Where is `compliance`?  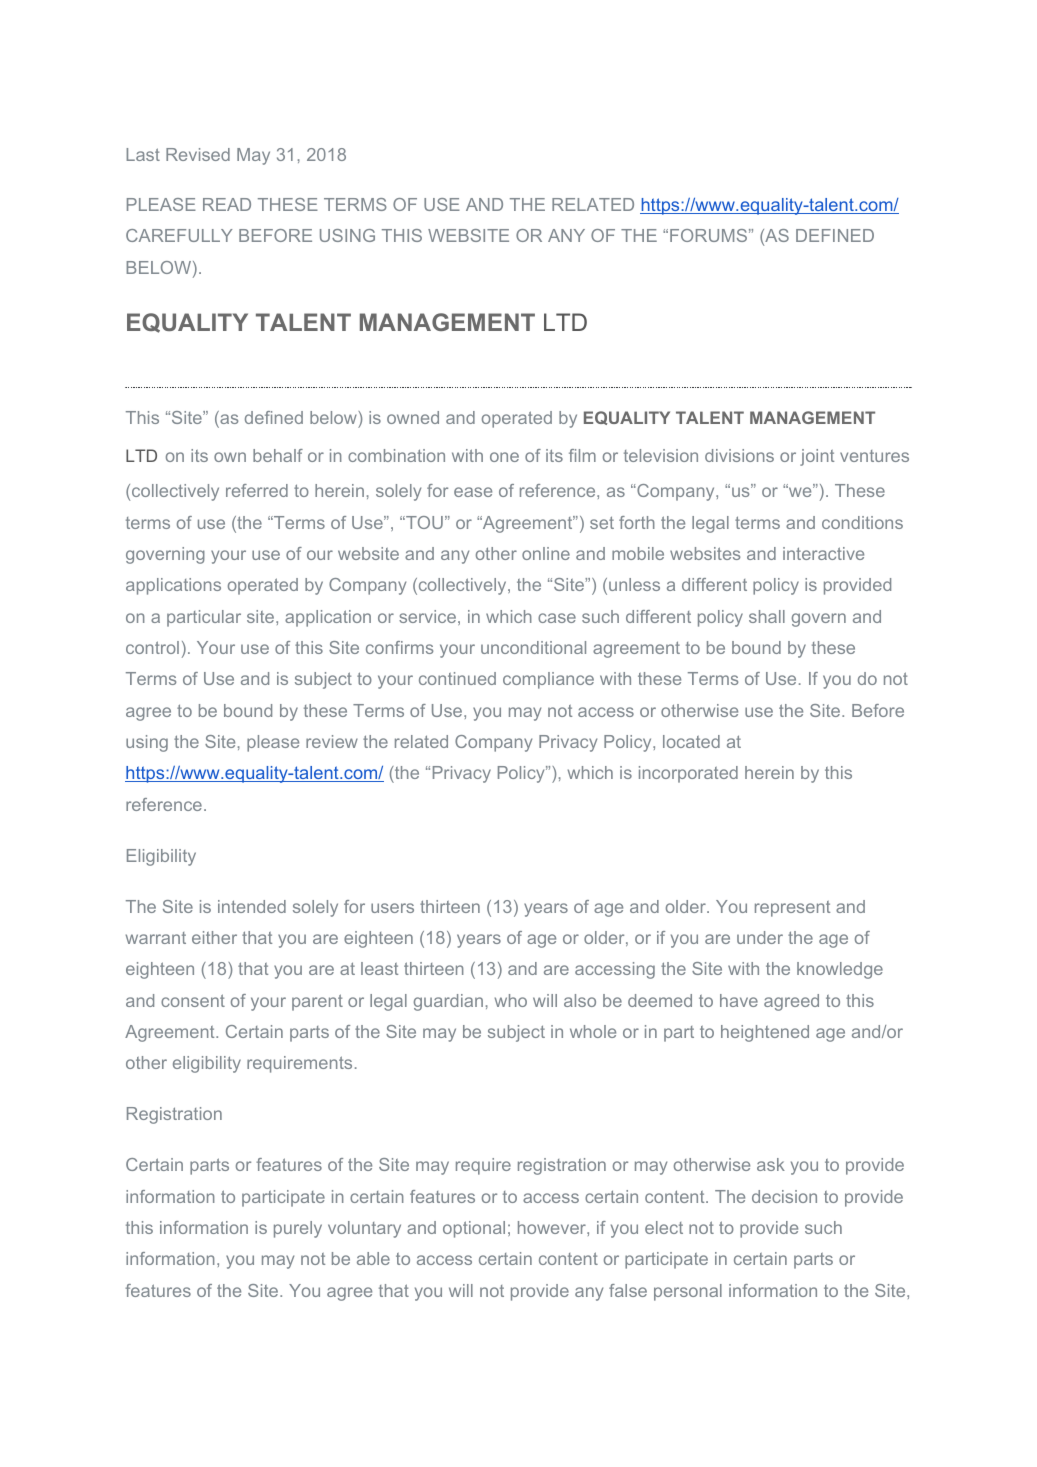
compliance is located at coordinates (548, 680).
